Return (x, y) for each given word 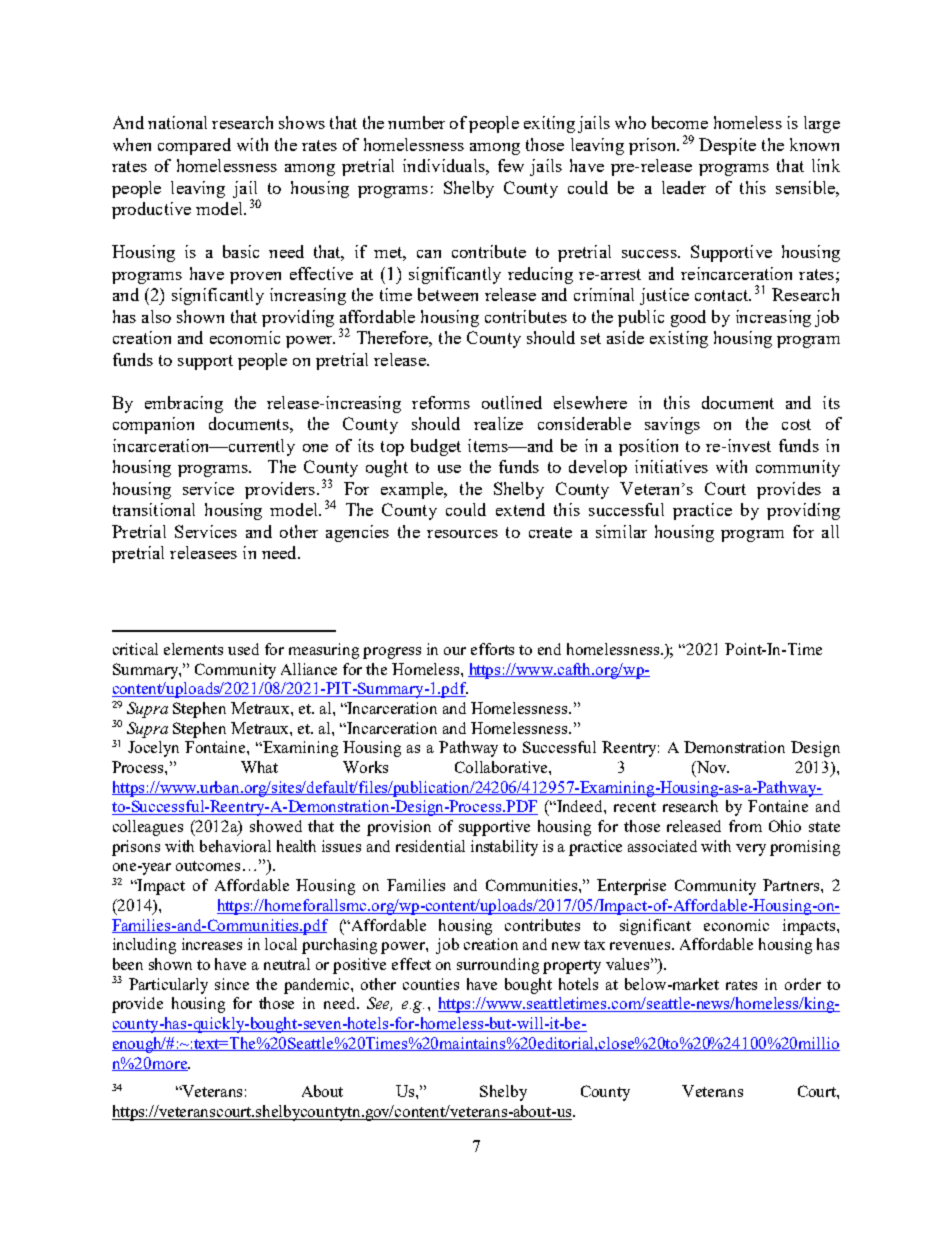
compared (194, 146)
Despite (727, 146)
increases (212, 944)
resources (462, 534)
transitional (154, 509)
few (511, 165)
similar (621, 531)
